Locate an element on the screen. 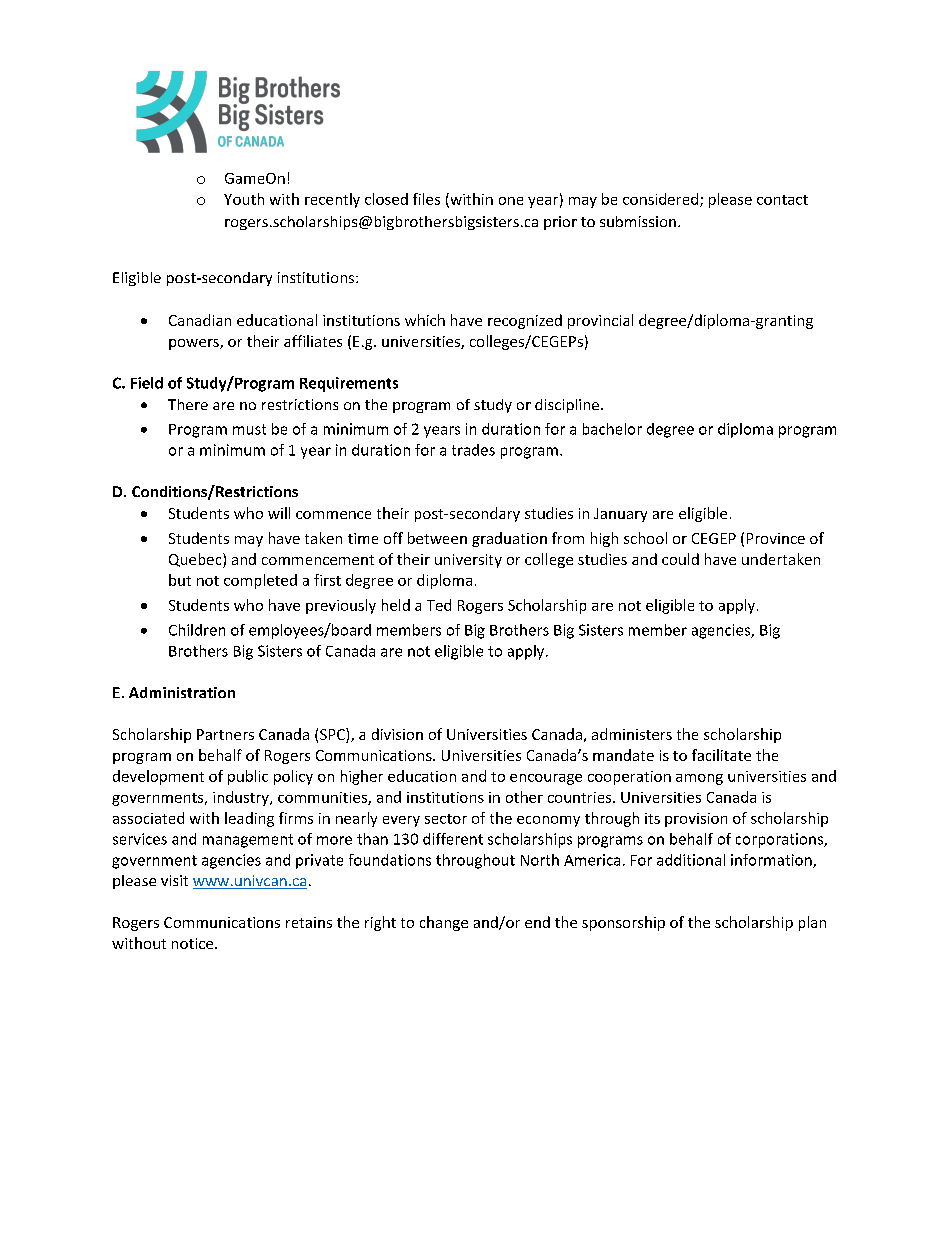  contact is located at coordinates (782, 200).
